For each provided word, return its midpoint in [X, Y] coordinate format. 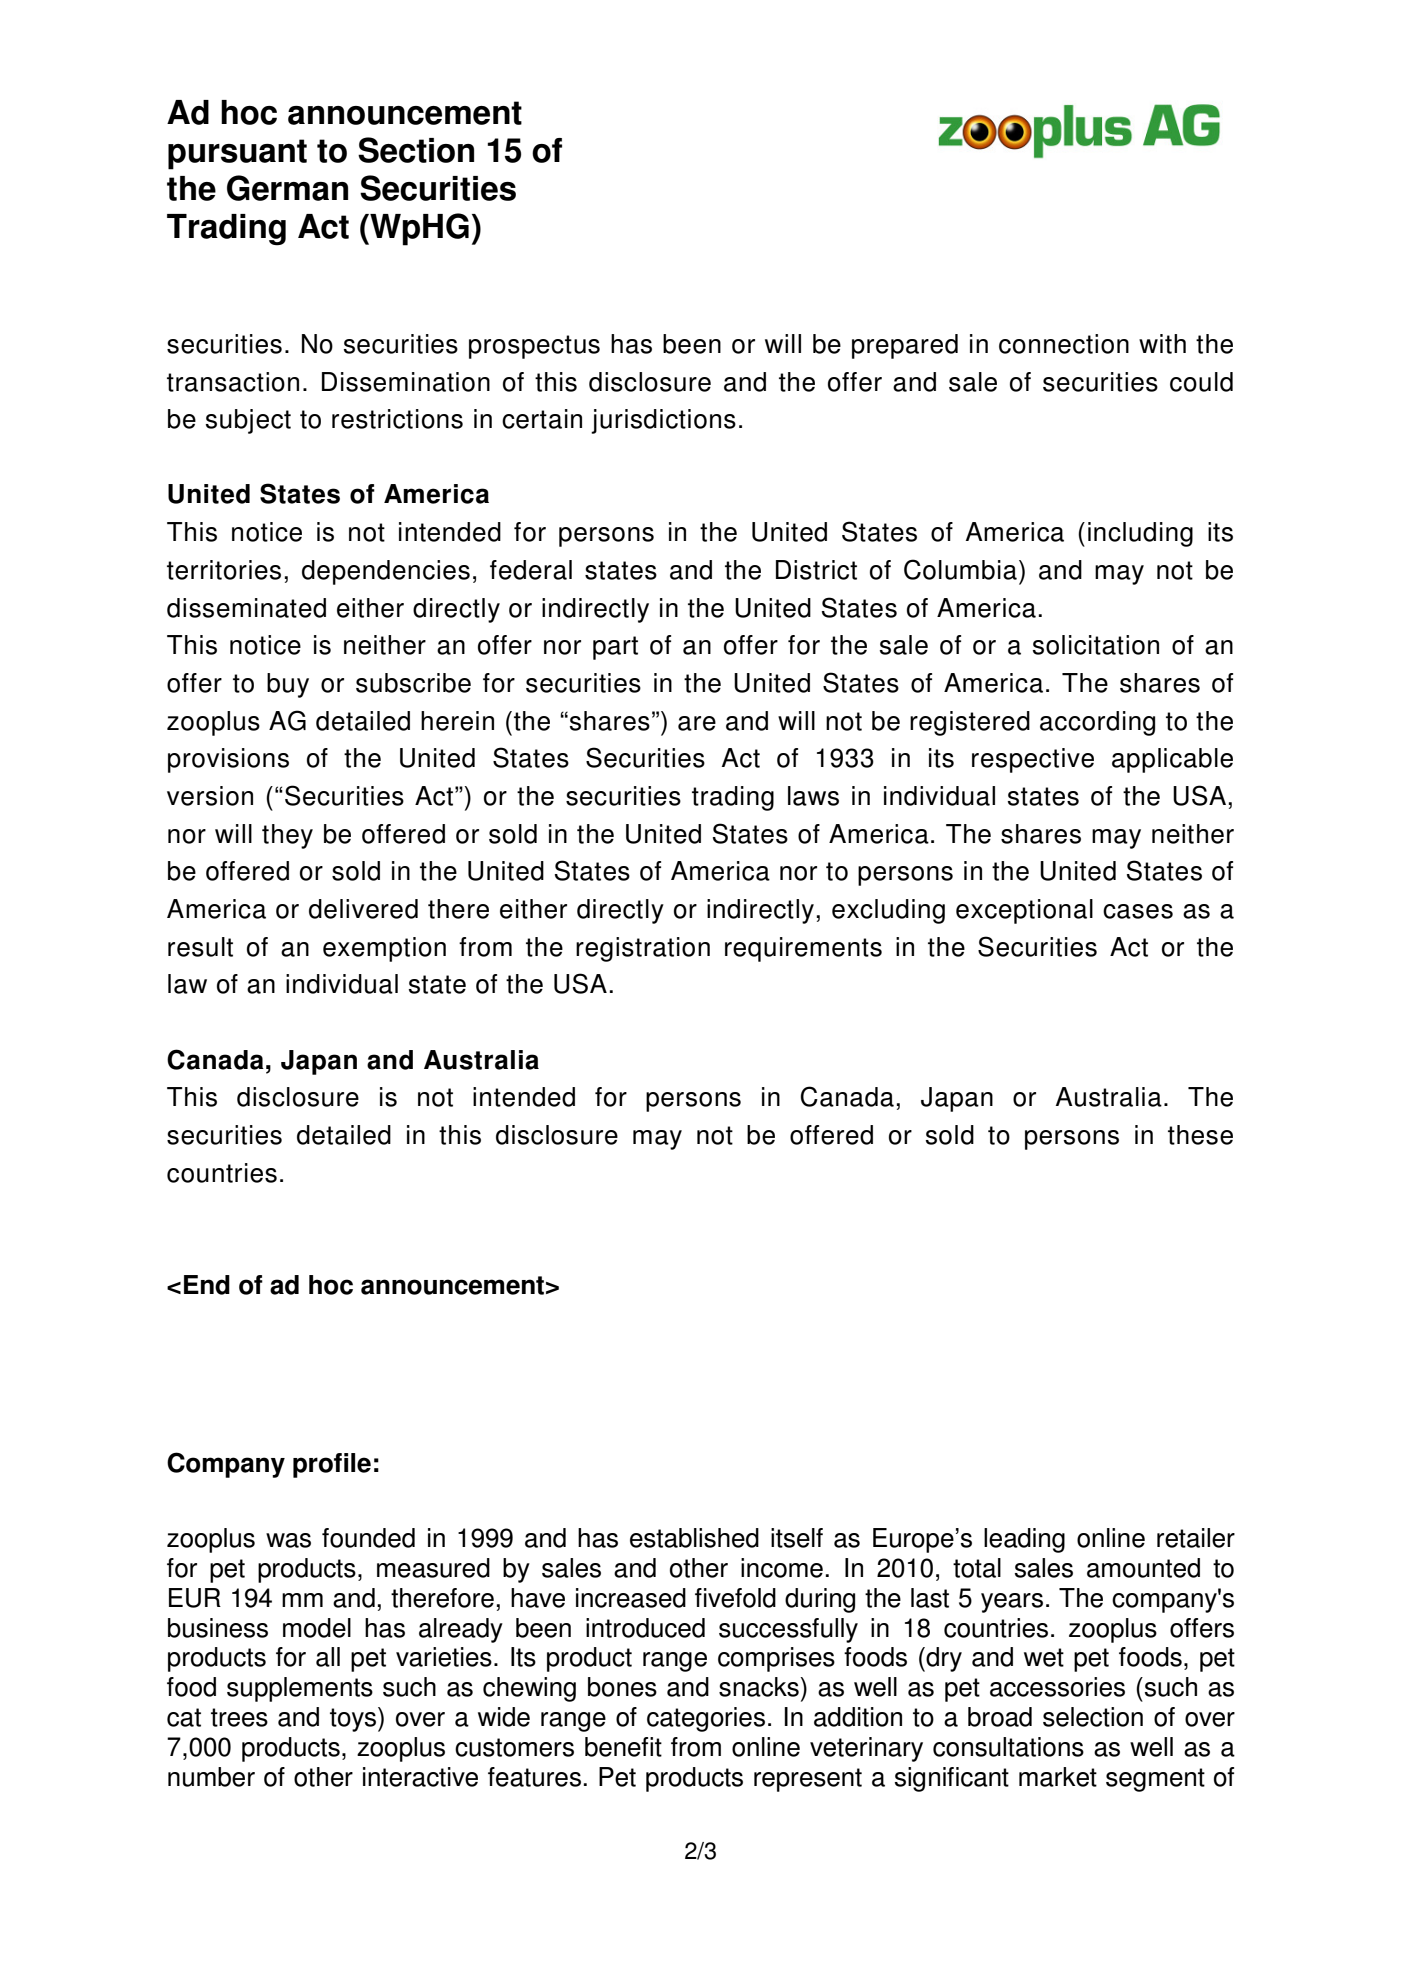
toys [354, 1719]
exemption [384, 949]
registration [643, 949]
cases [1138, 911]
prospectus [534, 347]
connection [1064, 344]
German [287, 188]
